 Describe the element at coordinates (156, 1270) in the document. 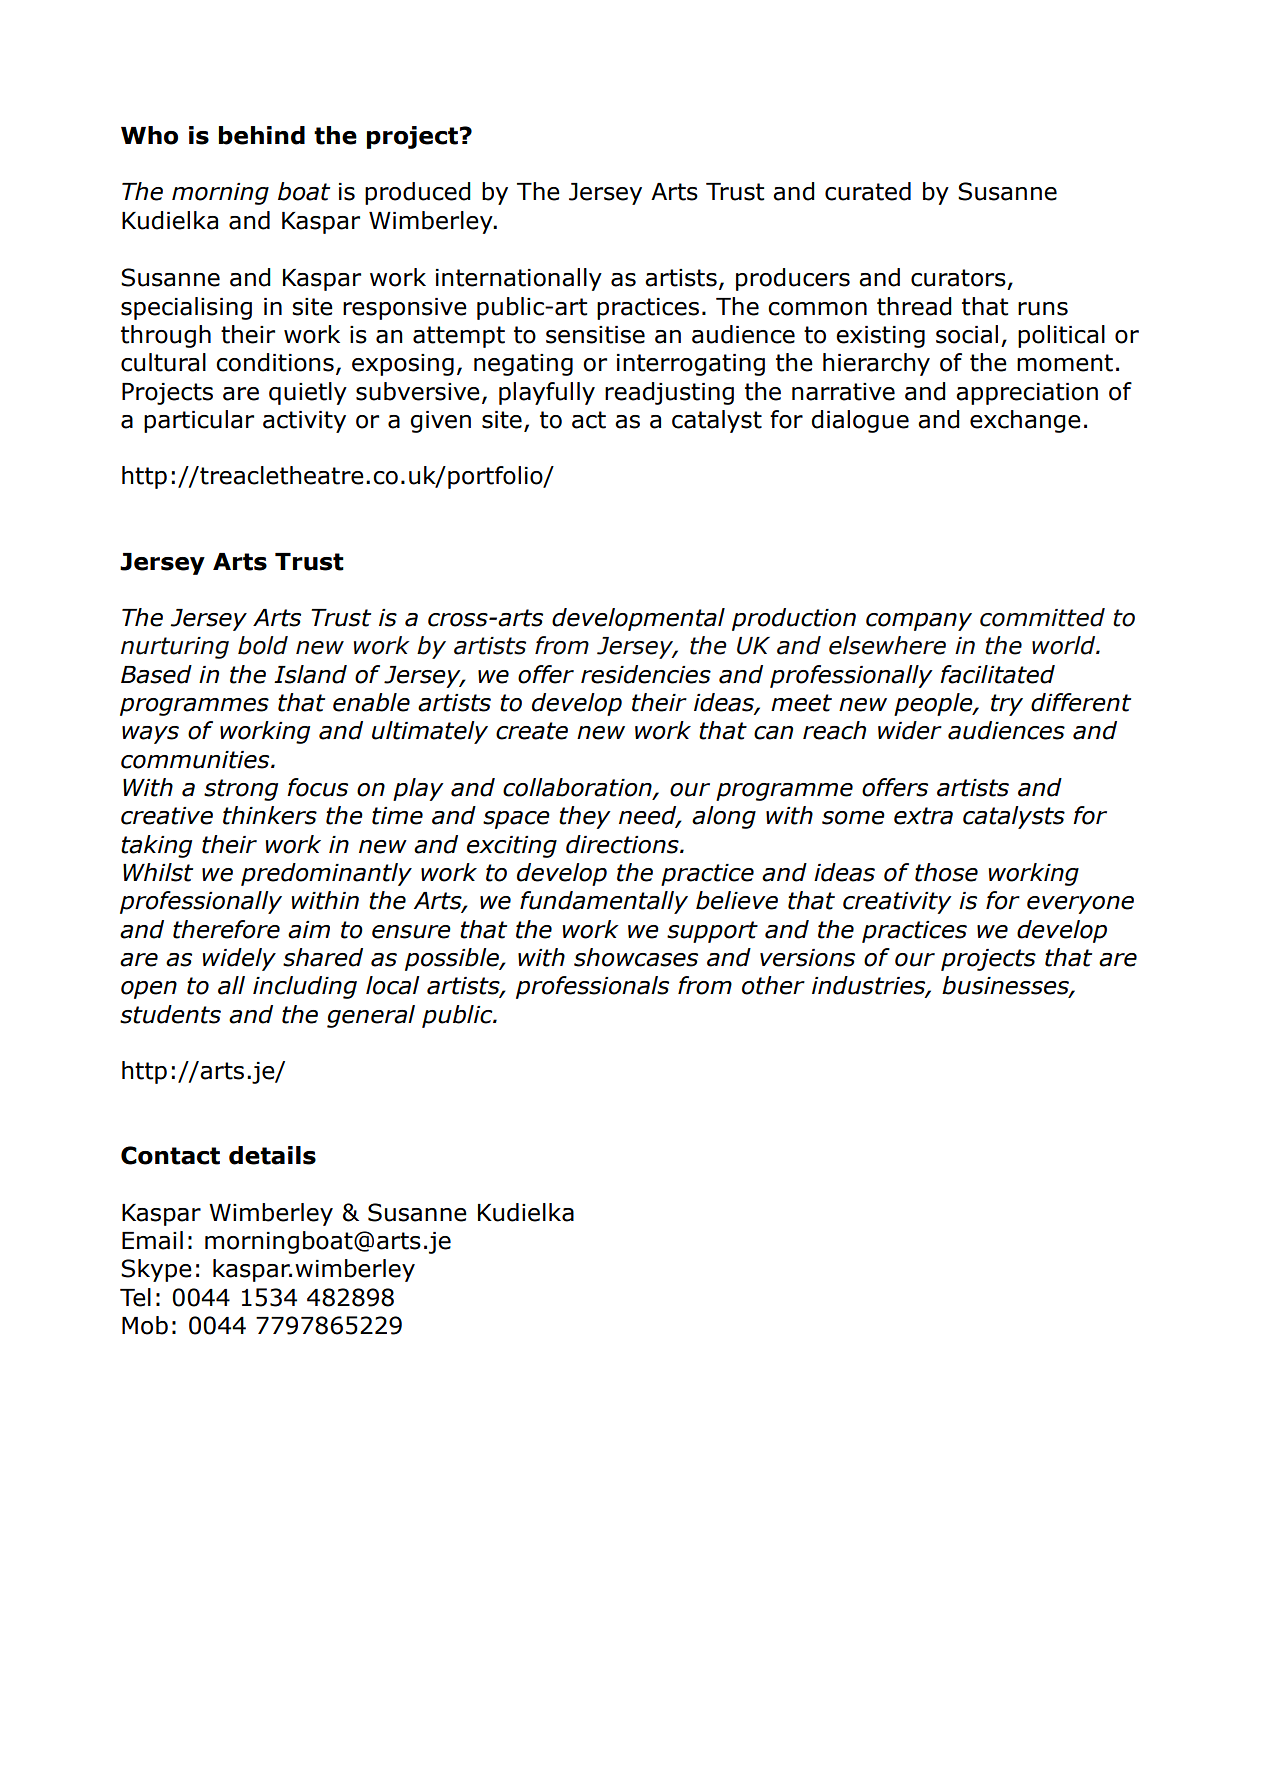

I see `Skype` at that location.
